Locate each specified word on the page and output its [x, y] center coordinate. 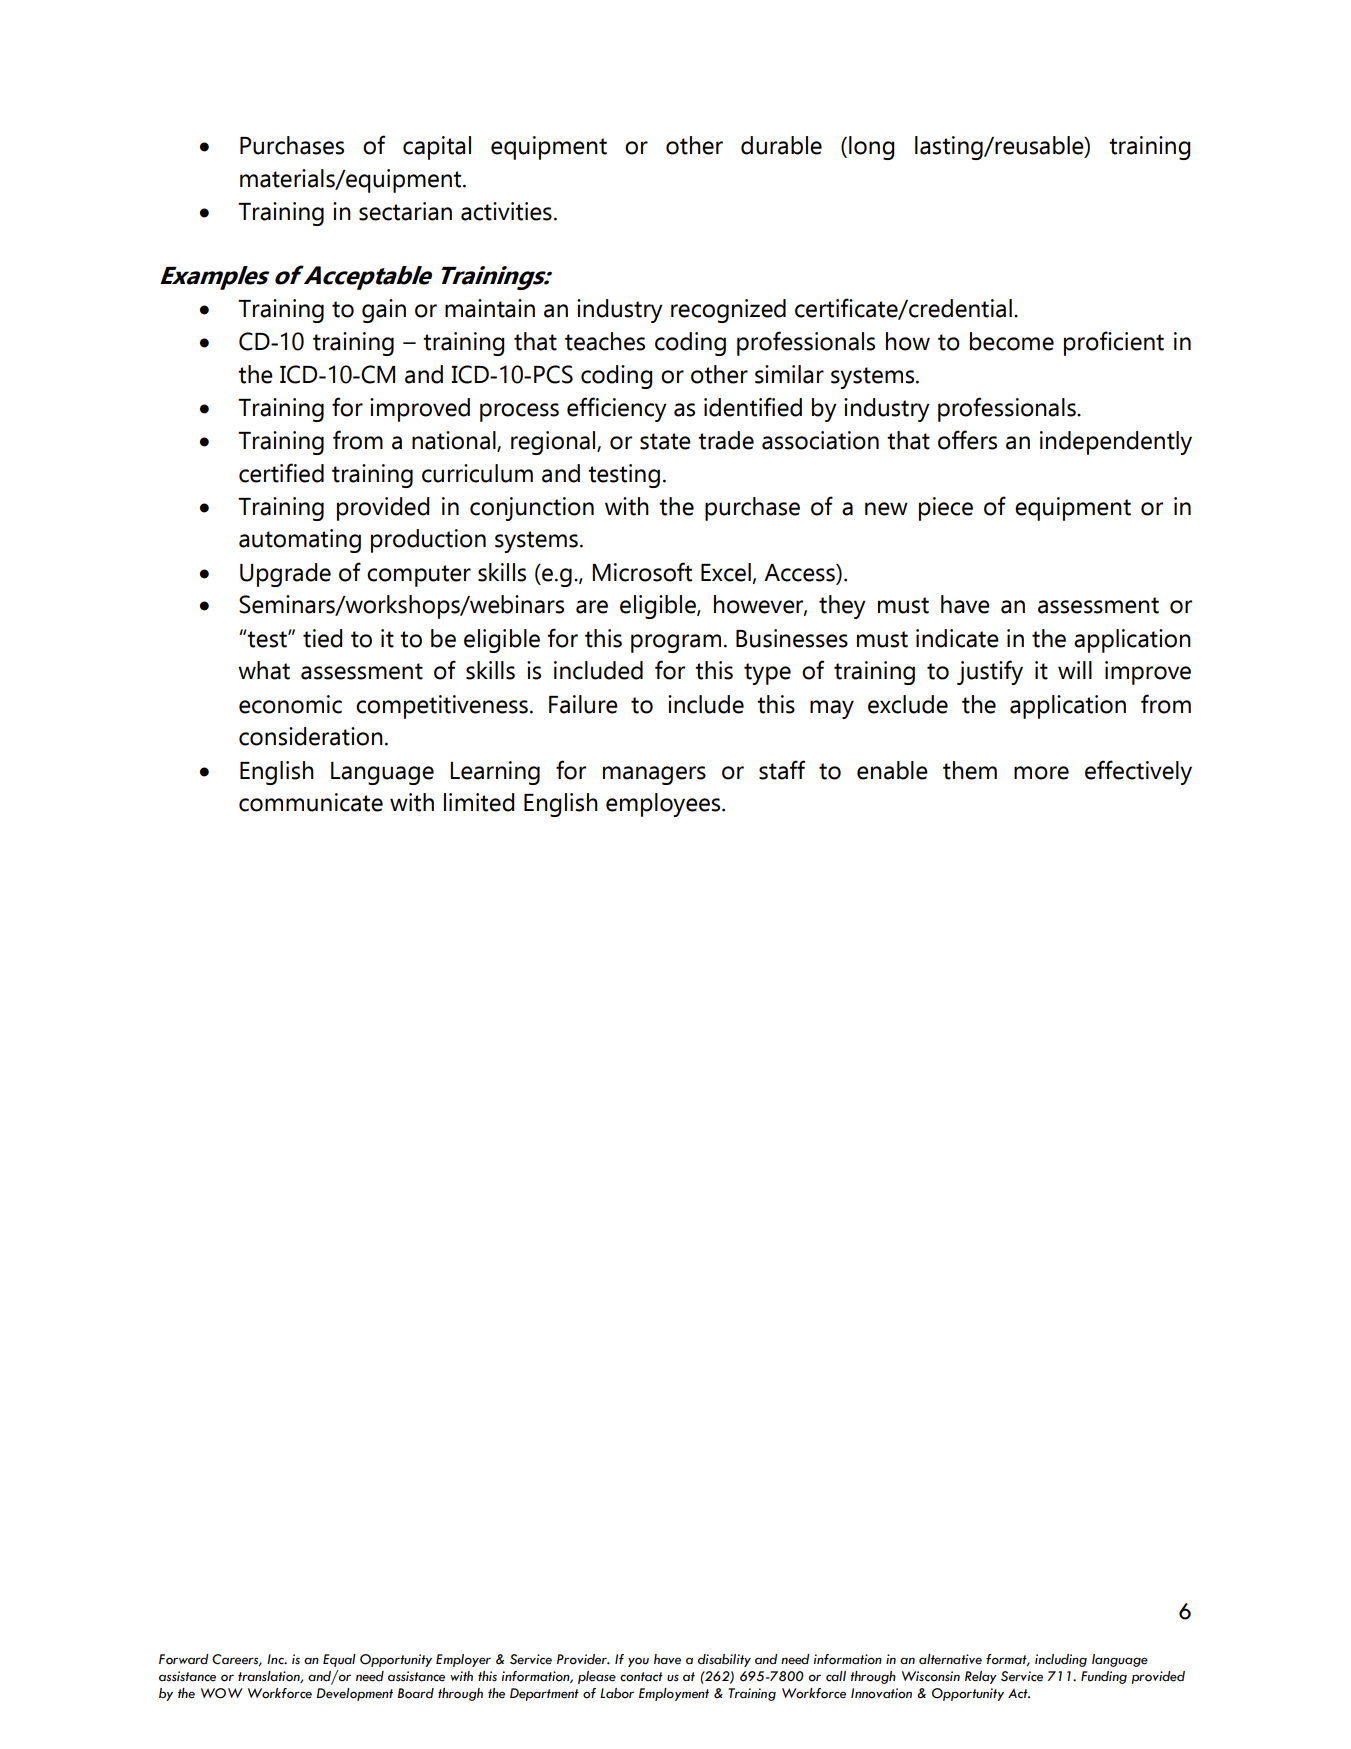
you [638, 1662]
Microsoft [642, 572]
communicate [311, 802]
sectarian [405, 211]
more [1041, 773]
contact [641, 1677]
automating [300, 541]
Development [354, 1694]
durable [781, 145]
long [871, 148]
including [1061, 1660]
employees [664, 805]
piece [946, 509]
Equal [339, 1660]
